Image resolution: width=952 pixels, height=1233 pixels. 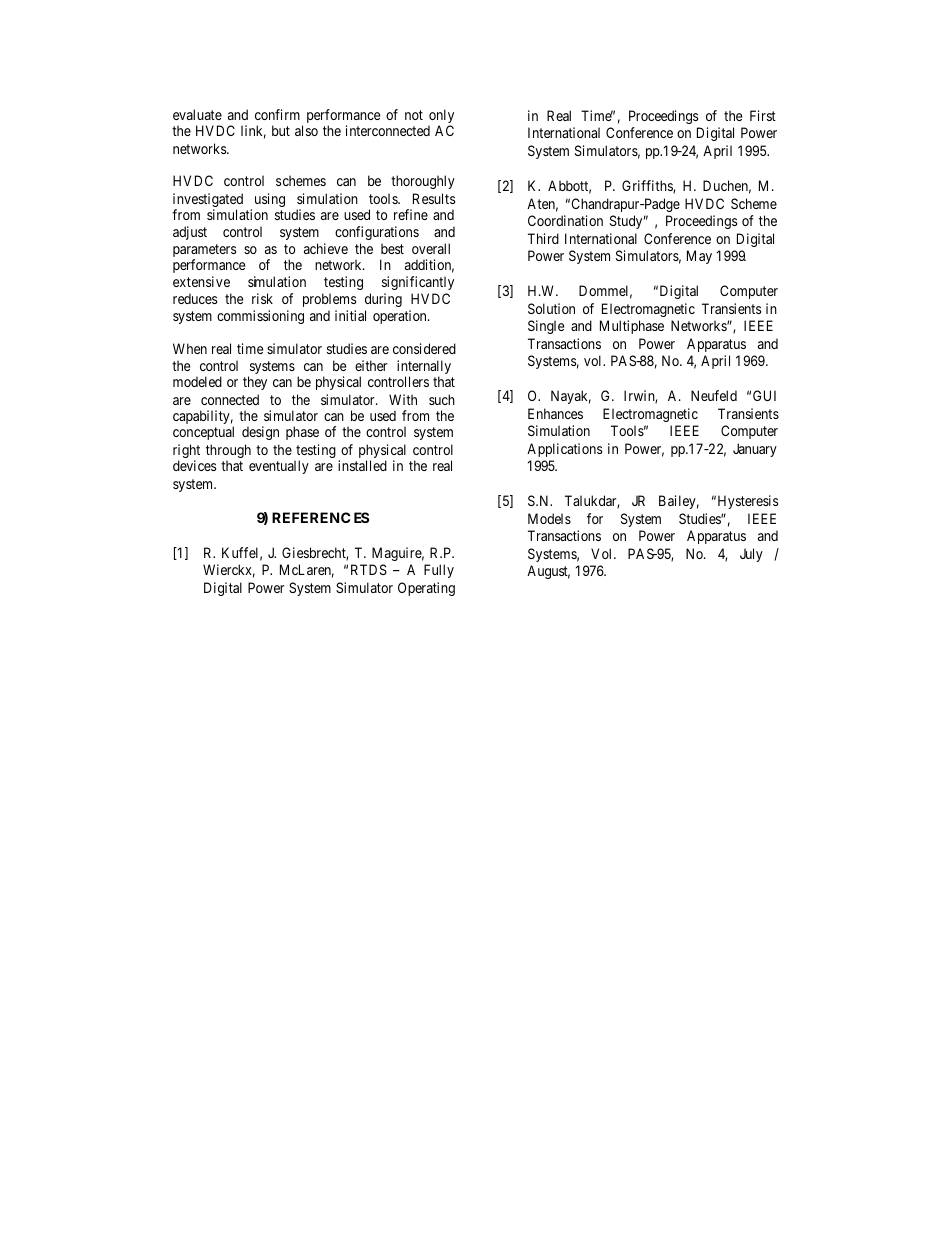 I want to click on Applications, so click(x=564, y=450).
